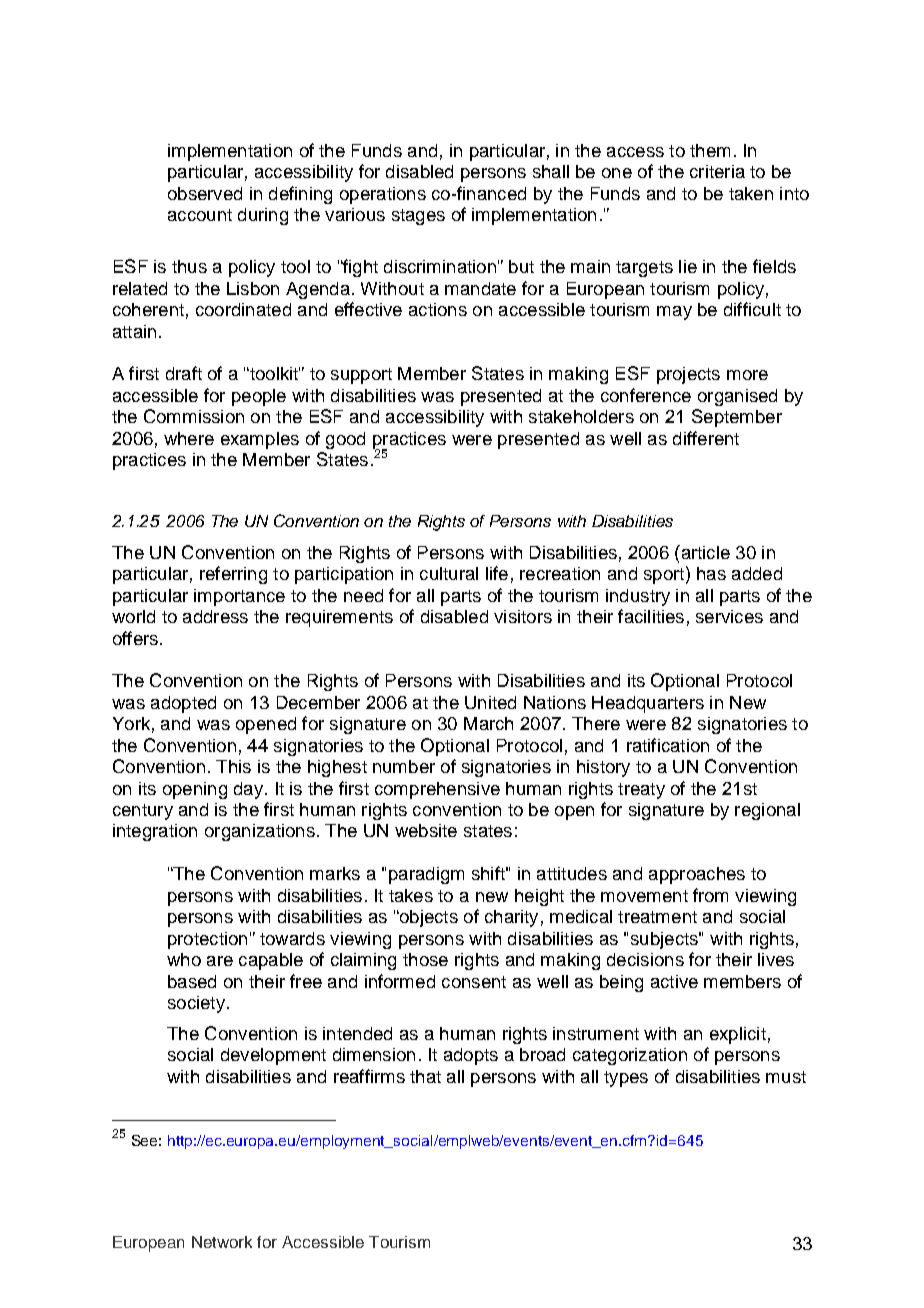 The height and width of the image is (1308, 924). I want to click on stages, so click(418, 217).
